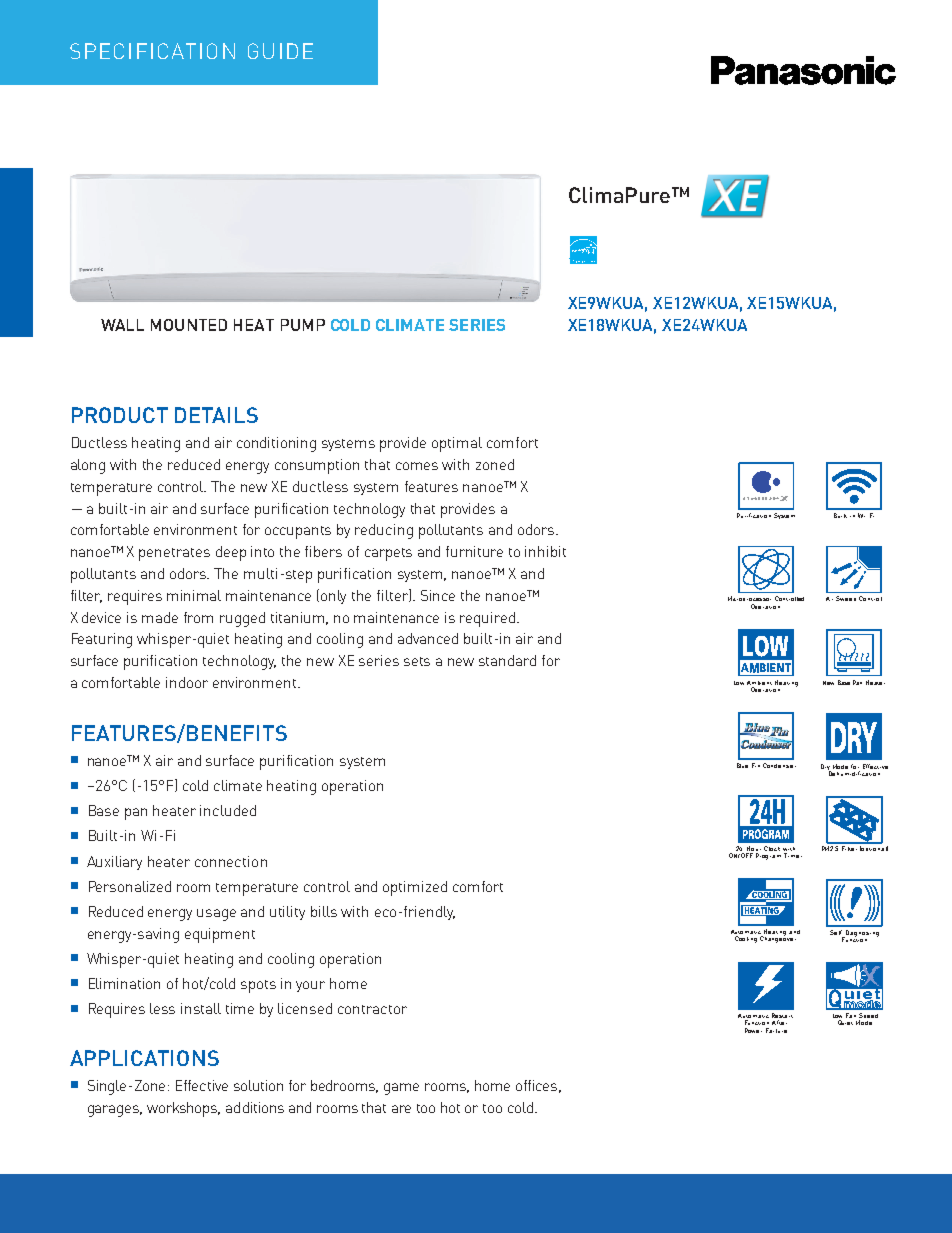 The height and width of the screenshot is (1233, 952). What do you see at coordinates (438, 595) in the screenshot?
I see `Since` at bounding box center [438, 595].
